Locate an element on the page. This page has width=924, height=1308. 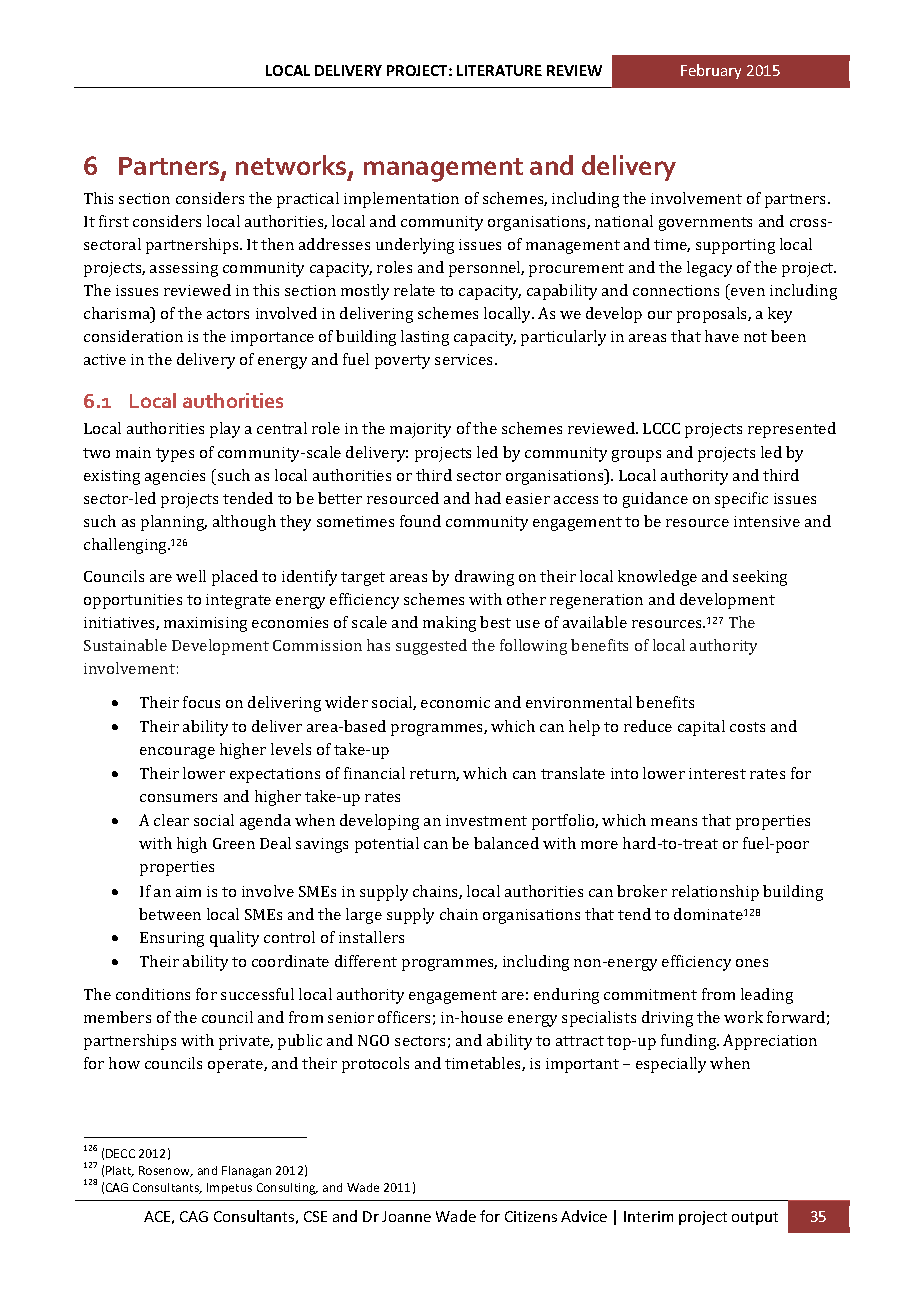
Ensuring is located at coordinates (172, 939).
